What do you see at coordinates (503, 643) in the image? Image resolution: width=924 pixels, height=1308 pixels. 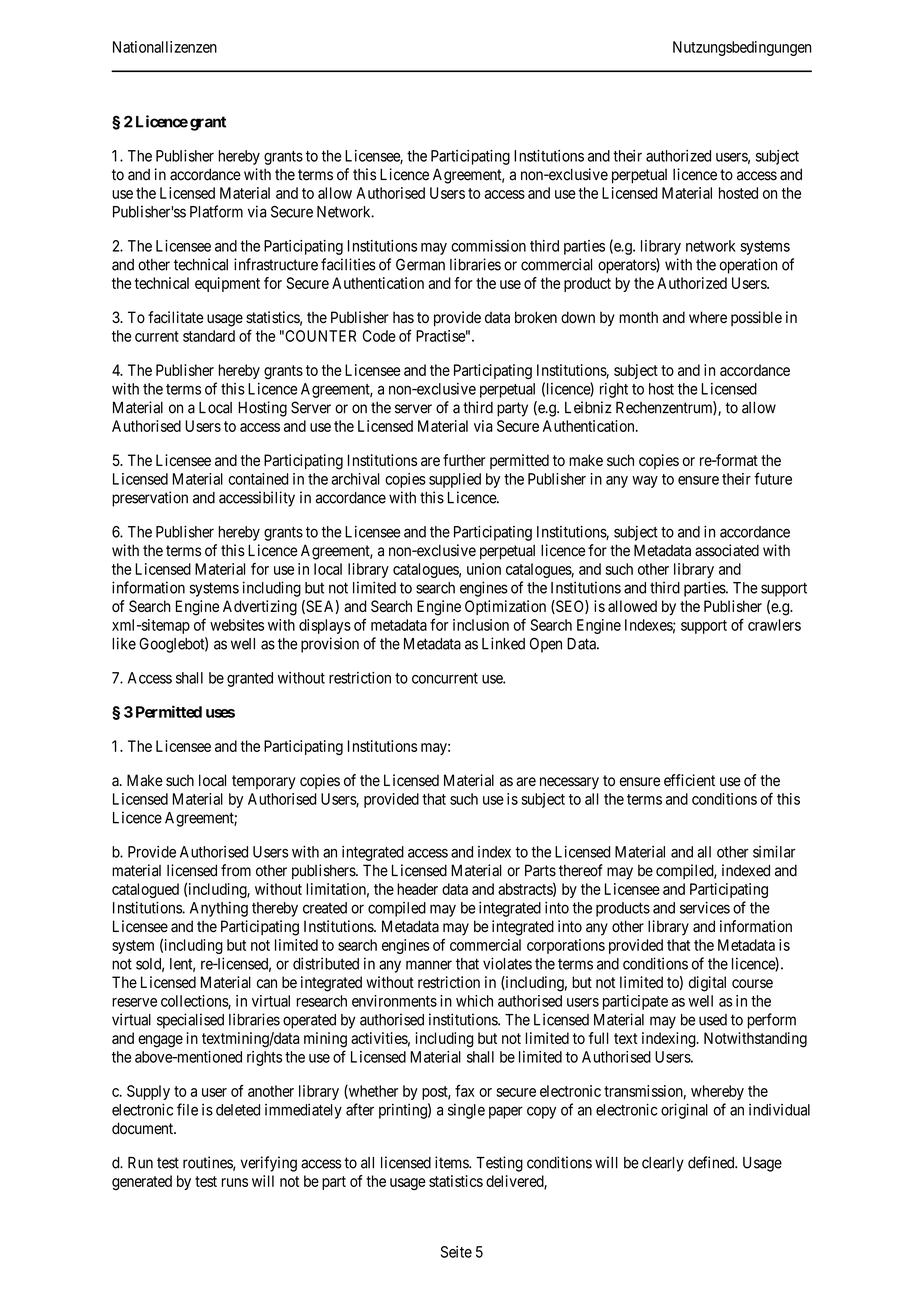 I see `Linked` at bounding box center [503, 643].
